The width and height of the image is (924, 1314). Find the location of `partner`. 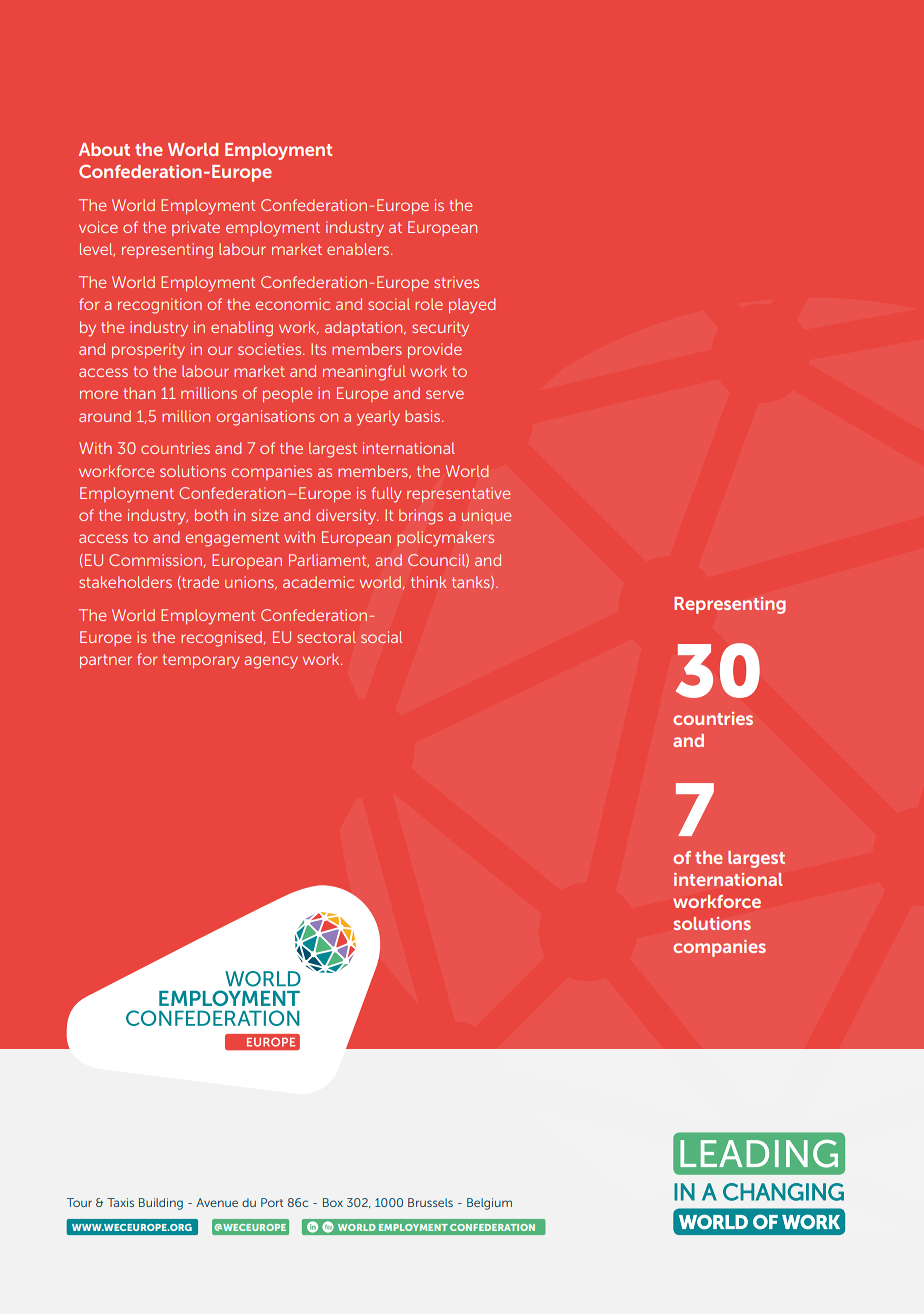

partner is located at coordinates (106, 661).
